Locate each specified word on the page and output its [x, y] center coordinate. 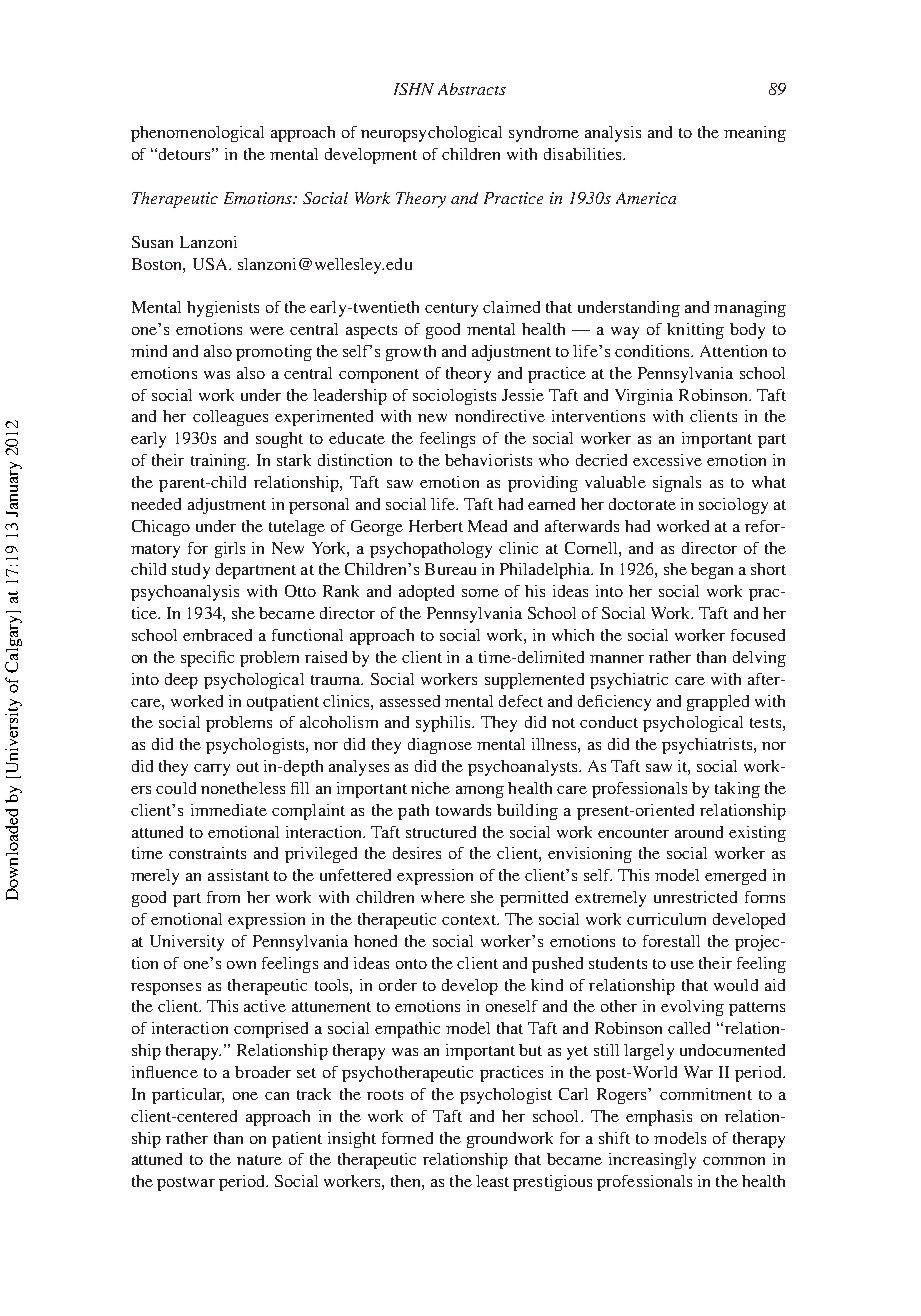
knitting [695, 331]
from [223, 897]
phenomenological [197, 134]
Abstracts [472, 89]
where [443, 897]
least [492, 1181]
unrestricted [695, 897]
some [480, 593]
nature [259, 1160]
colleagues [230, 418]
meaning [755, 134]
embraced [217, 635]
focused [758, 635]
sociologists [454, 397]
